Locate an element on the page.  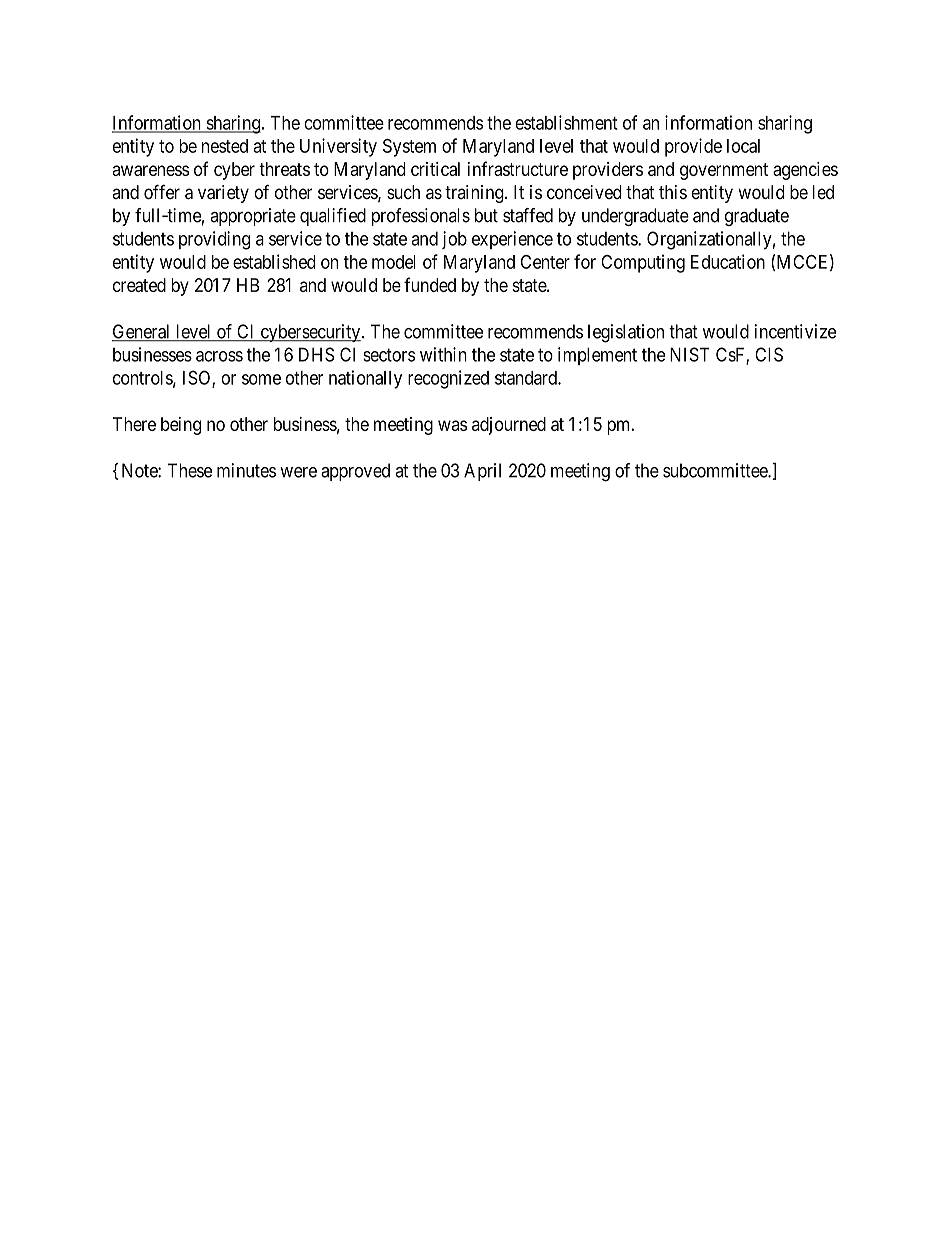
providing is located at coordinates (214, 240).
